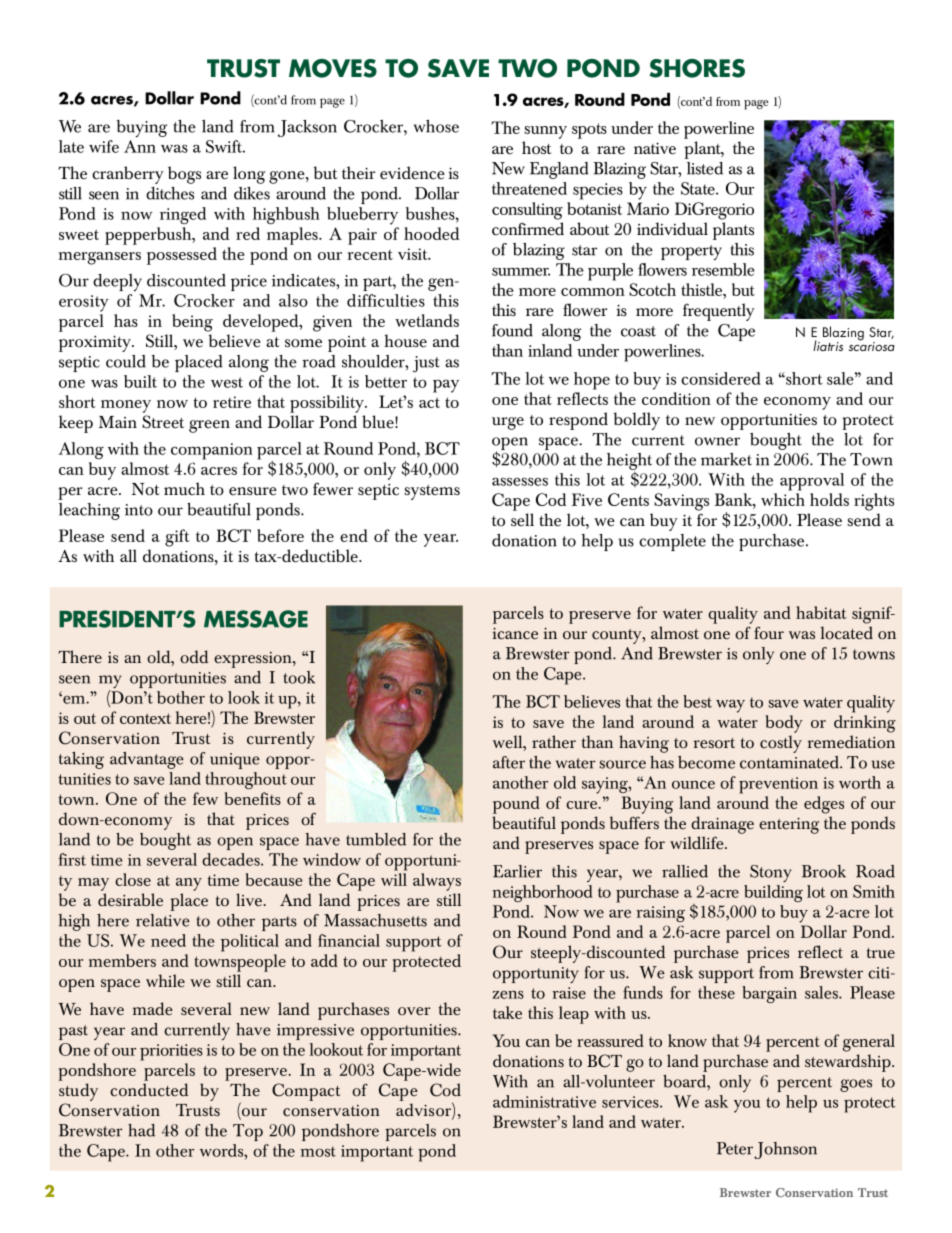  Describe the element at coordinates (192, 323) in the page. I see `being` at that location.
